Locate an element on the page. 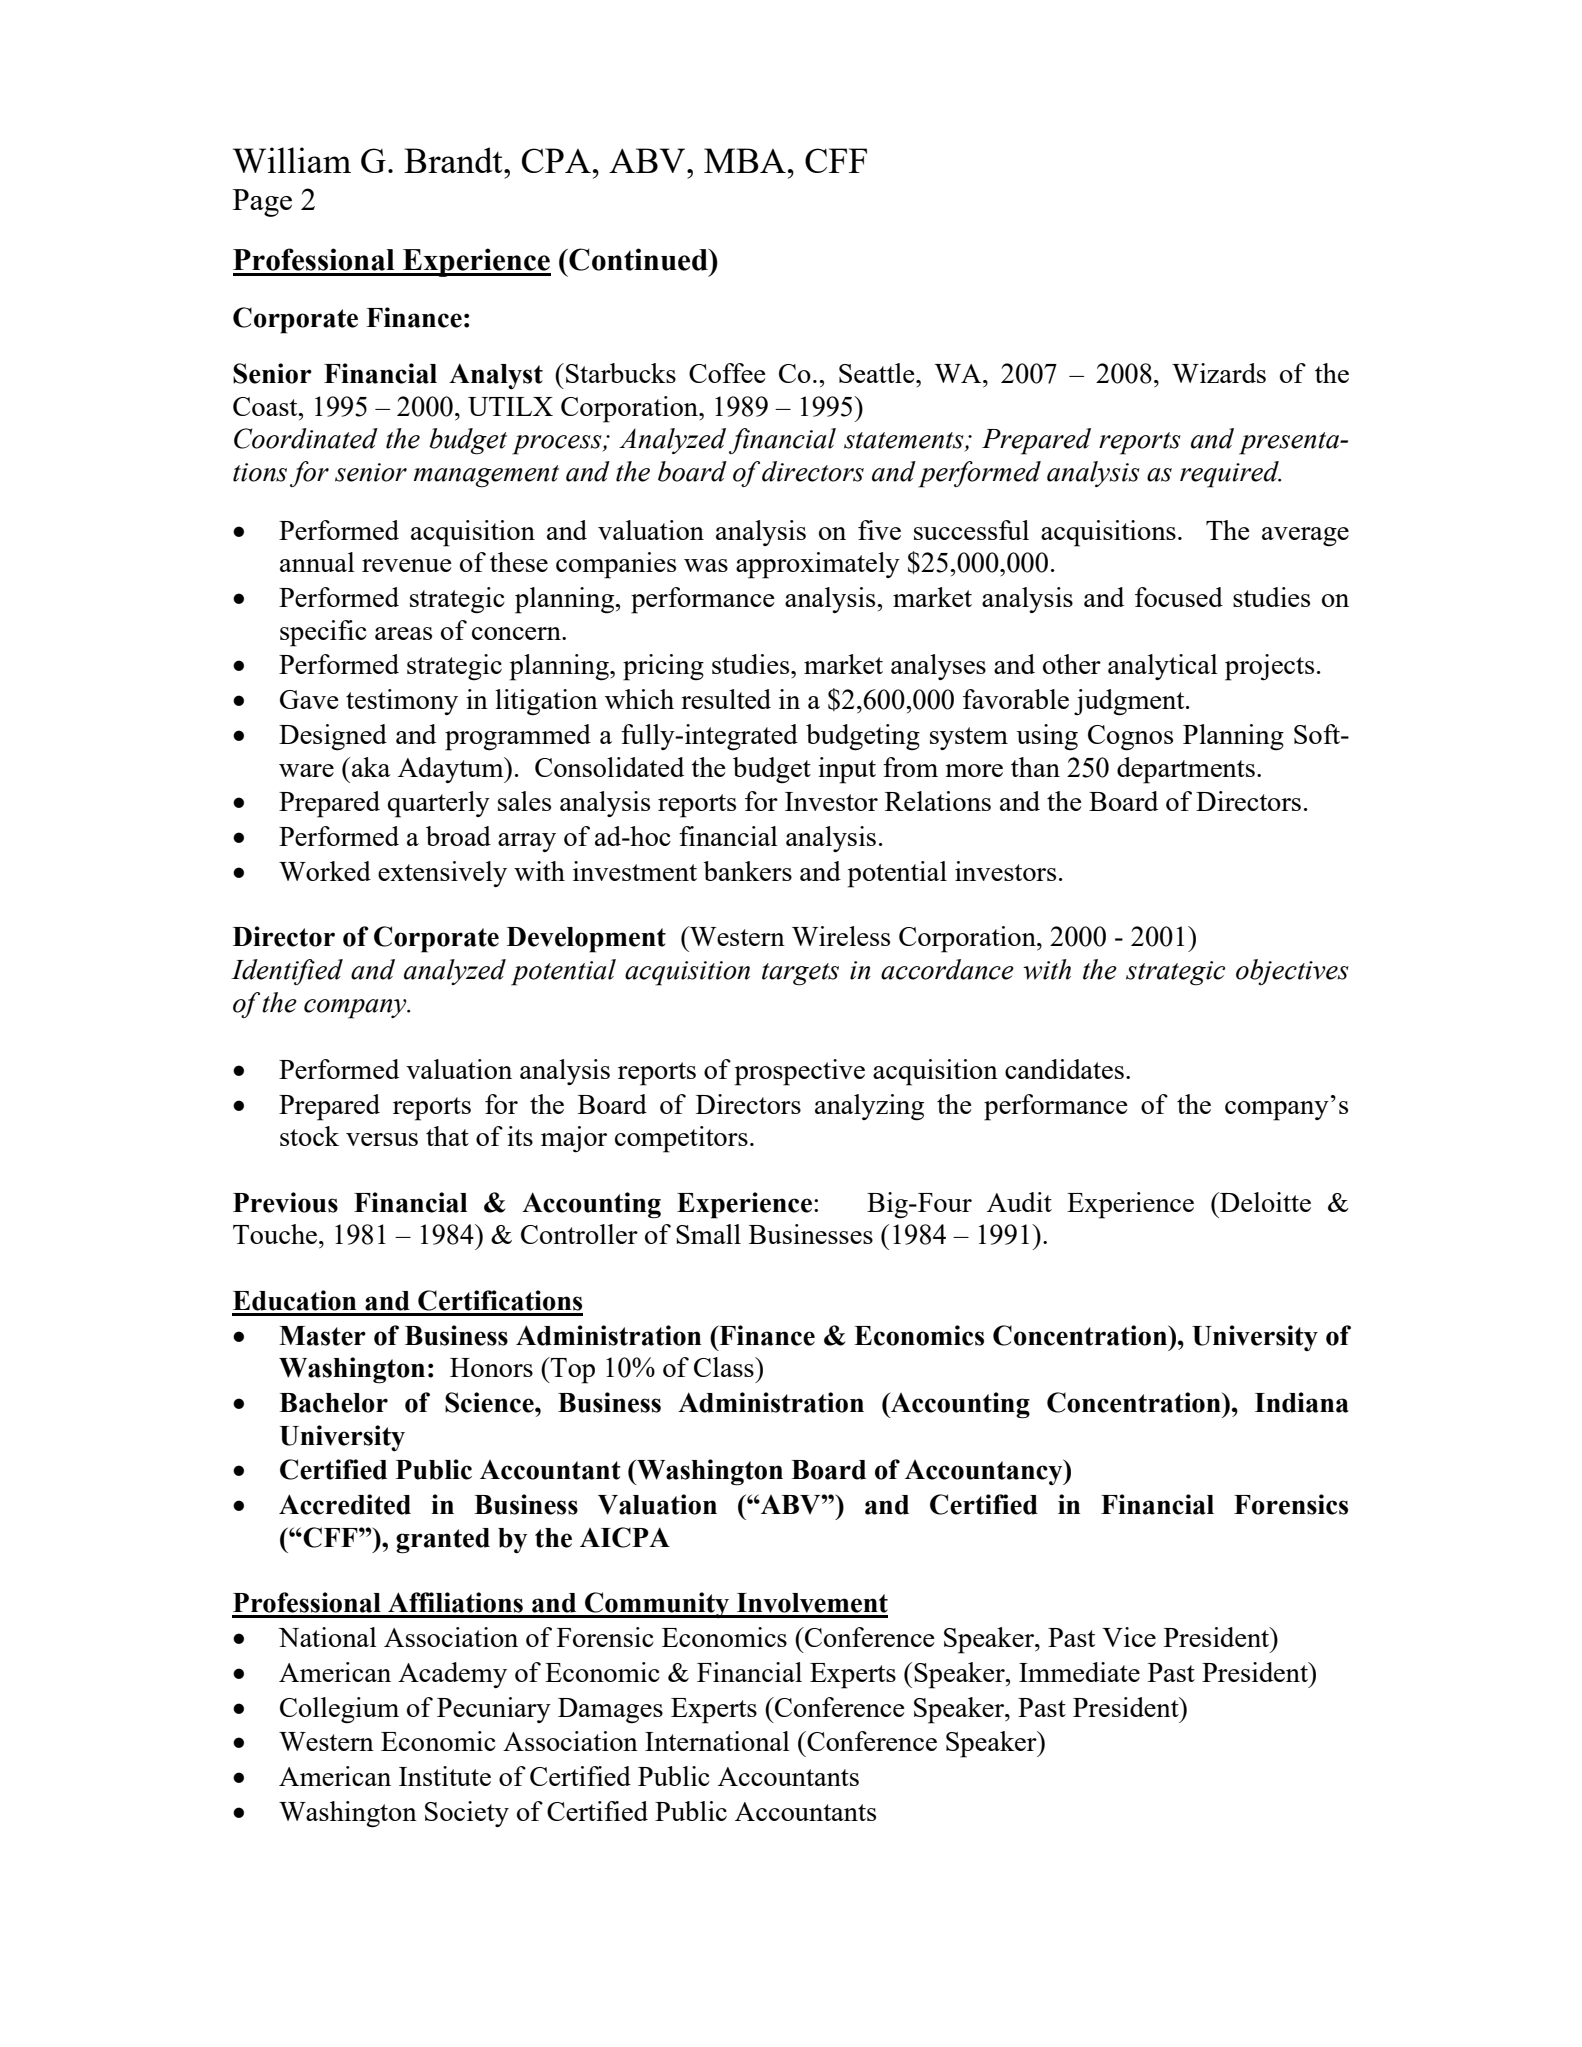  Bachelor is located at coordinates (333, 1403).
